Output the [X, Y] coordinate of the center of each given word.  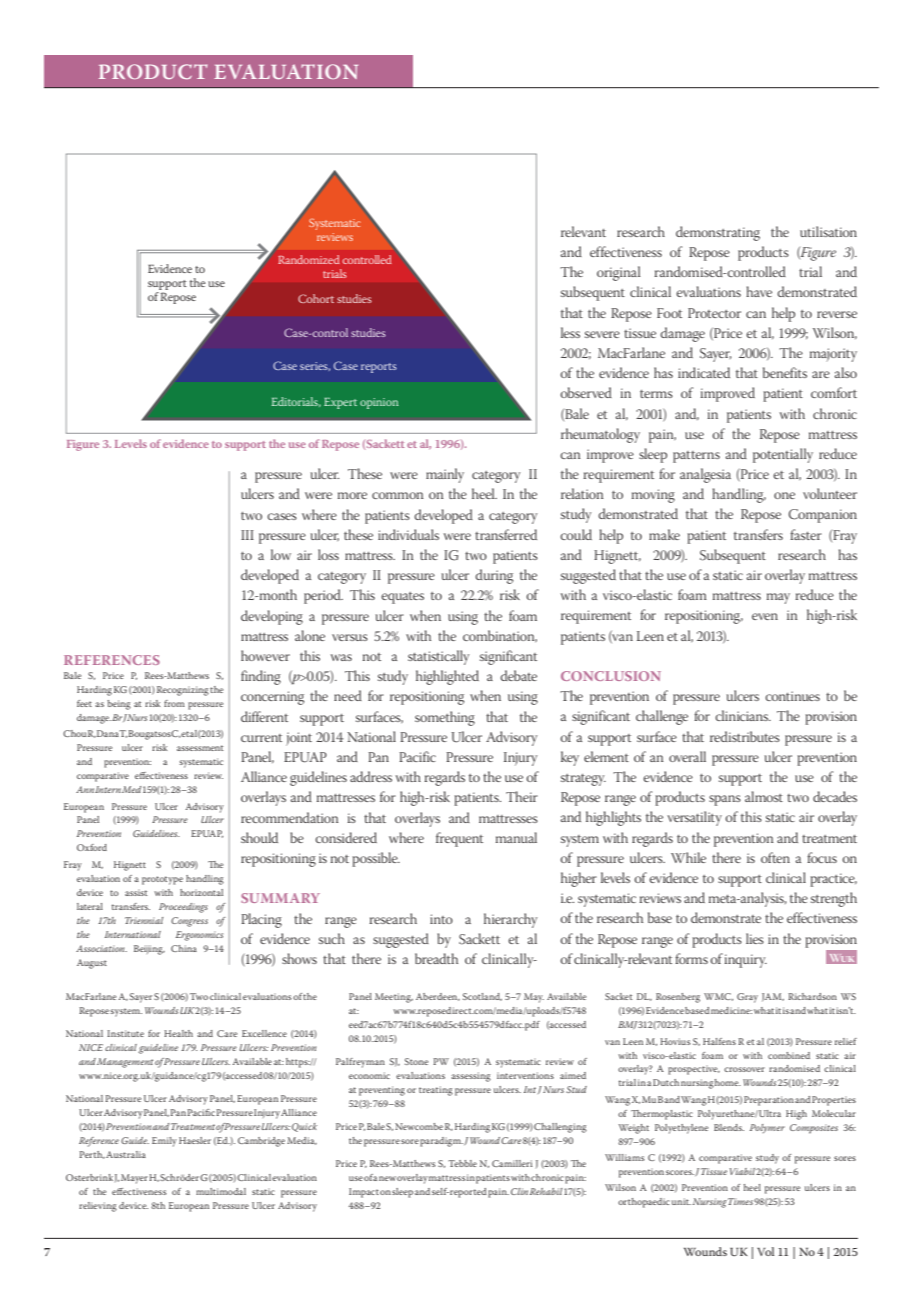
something [445, 718]
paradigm [441, 1142]
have [759, 291]
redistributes [745, 736]
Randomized [309, 259]
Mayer [134, 1179]
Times [740, 1201]
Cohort [316, 298]
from [174, 703]
